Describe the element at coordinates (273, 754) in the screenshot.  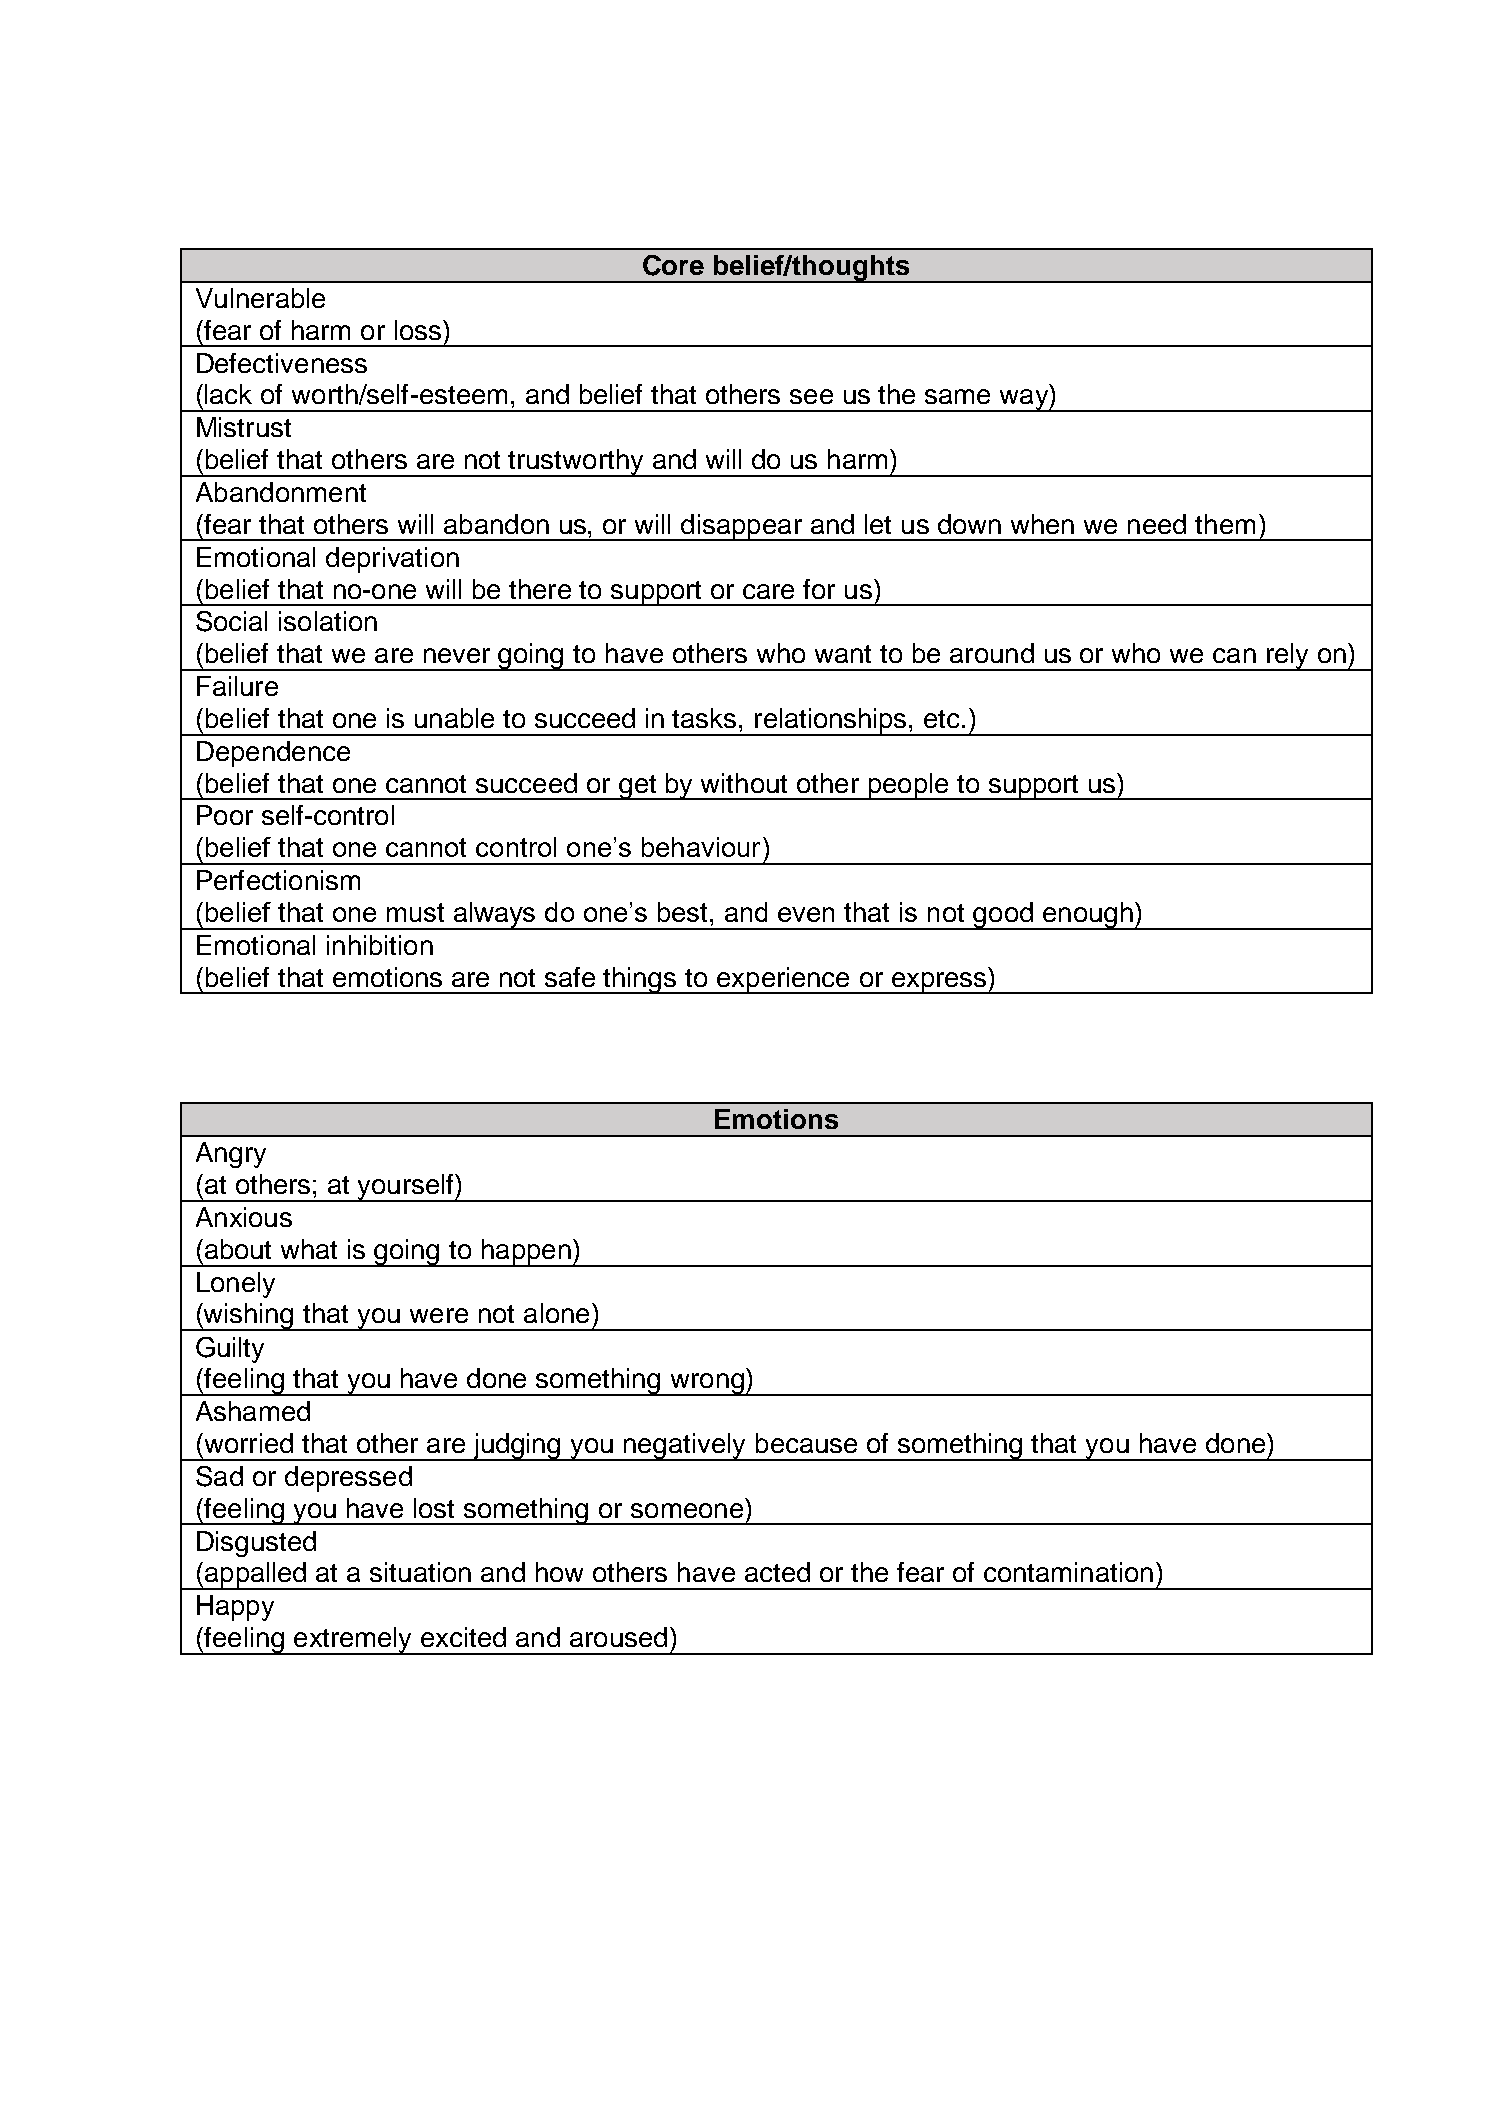
I see `Dependence` at that location.
